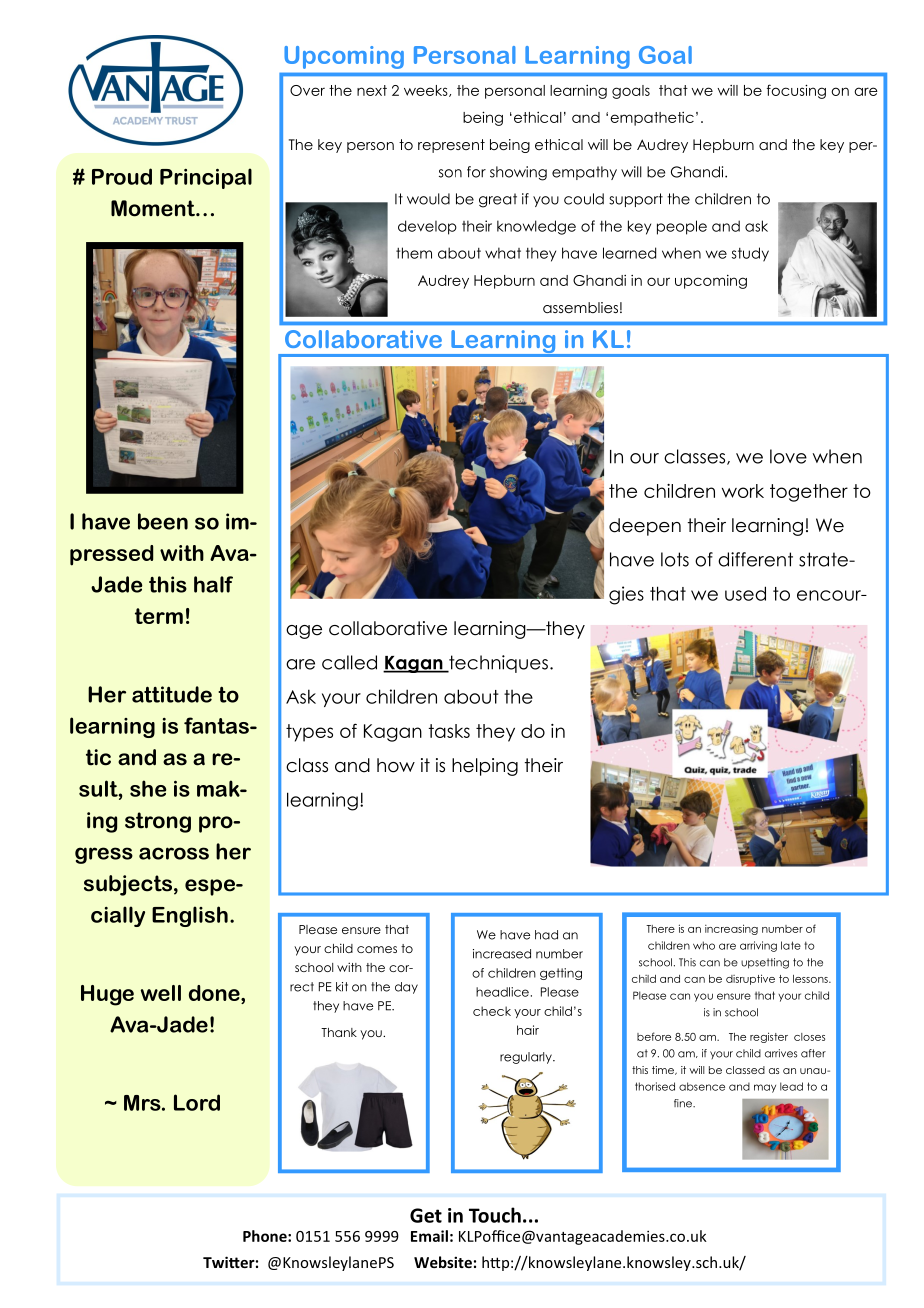  Describe the element at coordinates (503, 253) in the screenshot. I see `what` at that location.
